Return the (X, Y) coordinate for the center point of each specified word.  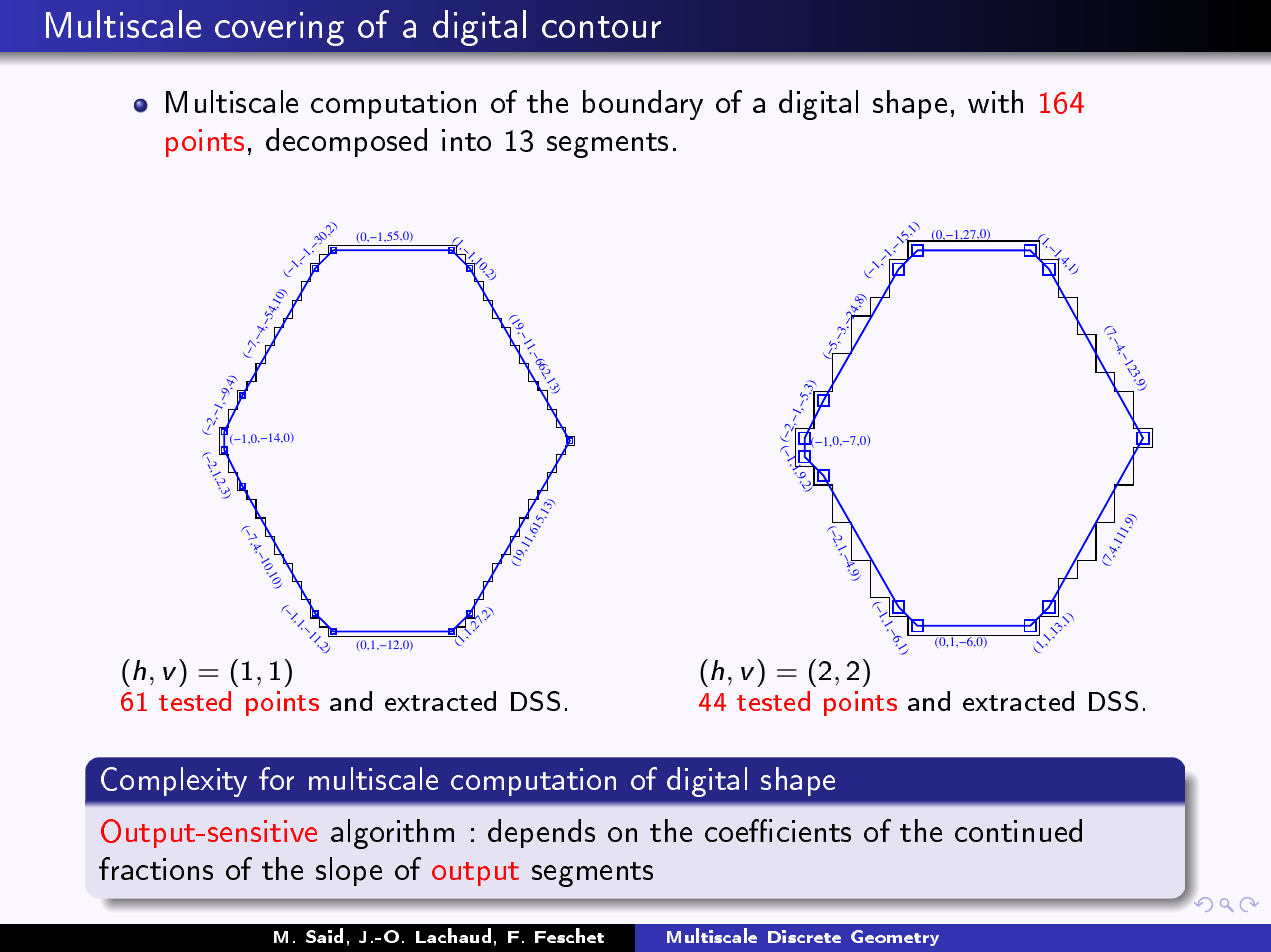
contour (601, 27)
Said (324, 935)
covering (279, 29)
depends (541, 833)
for (276, 778)
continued (1018, 830)
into (466, 140)
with (995, 101)
